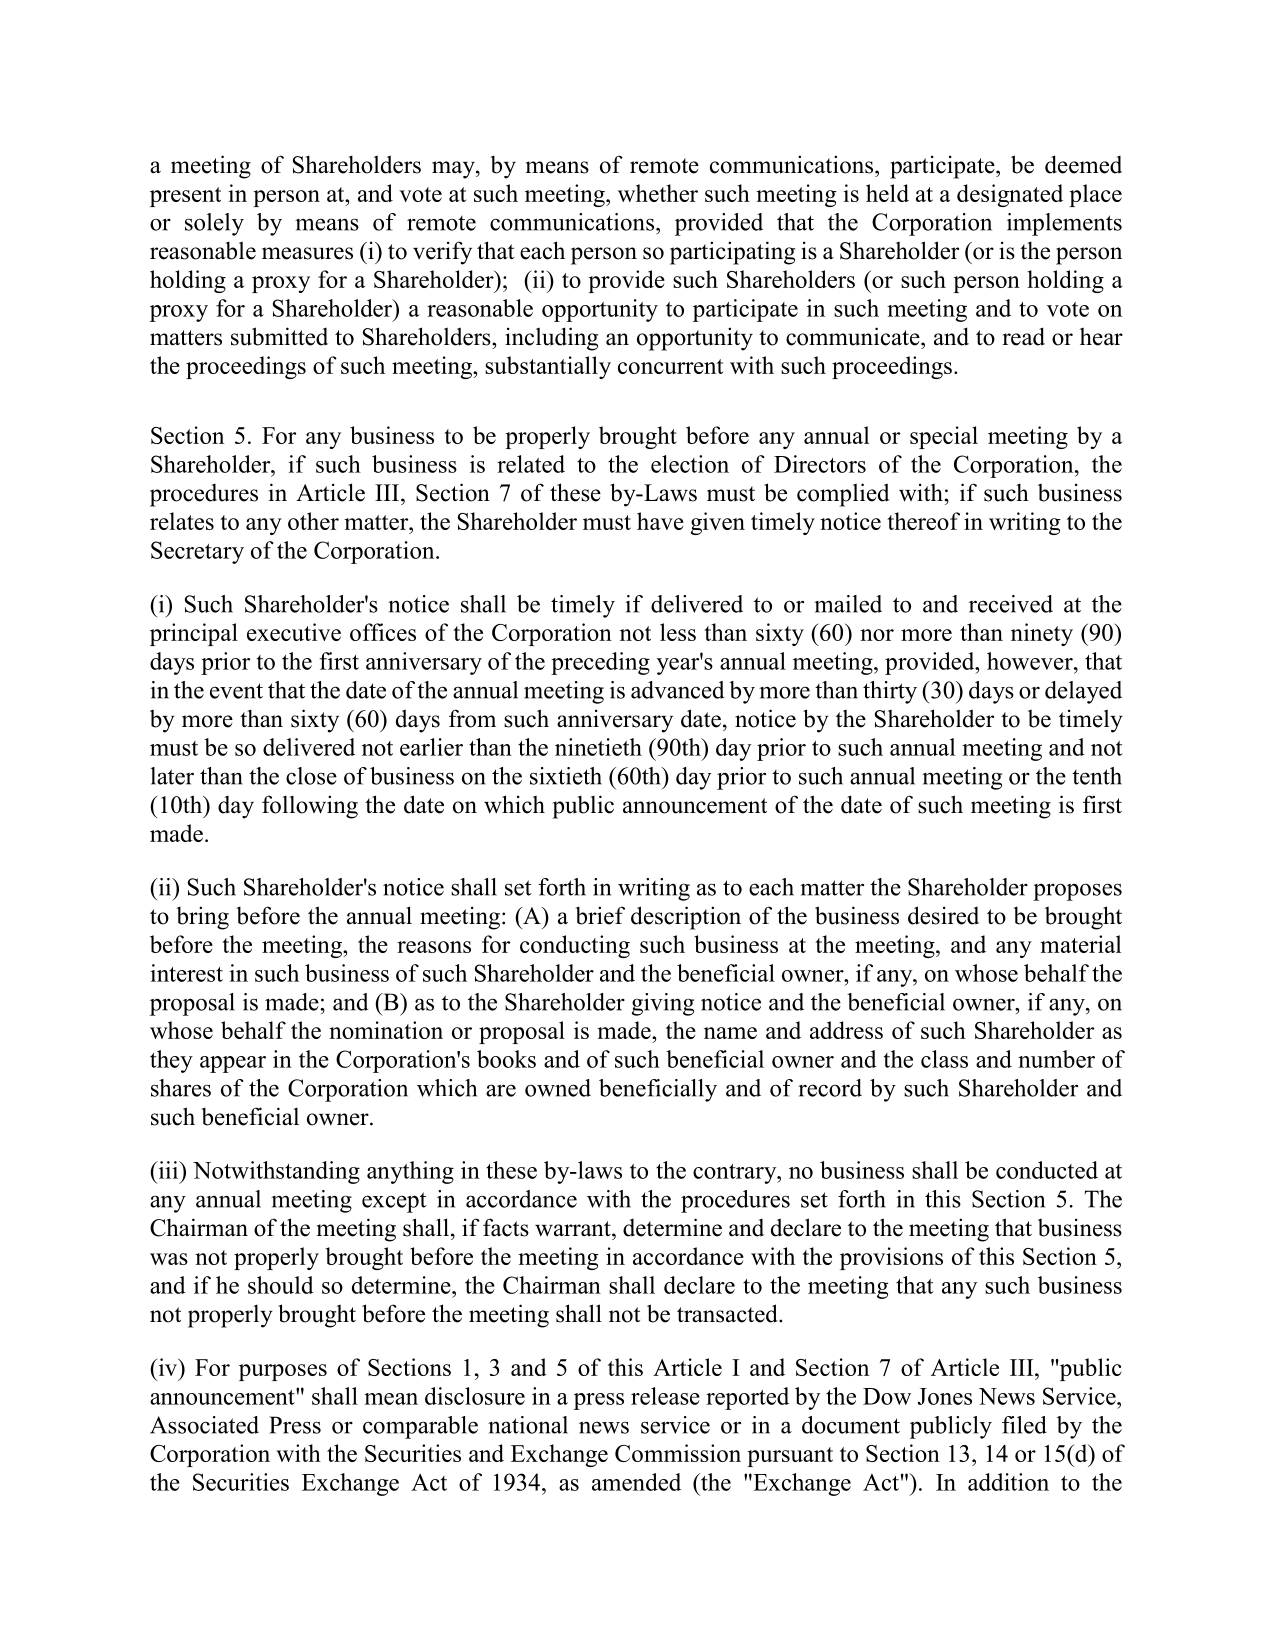 This screenshot has width=1272, height=1647. I want to click on designated, so click(1010, 195).
